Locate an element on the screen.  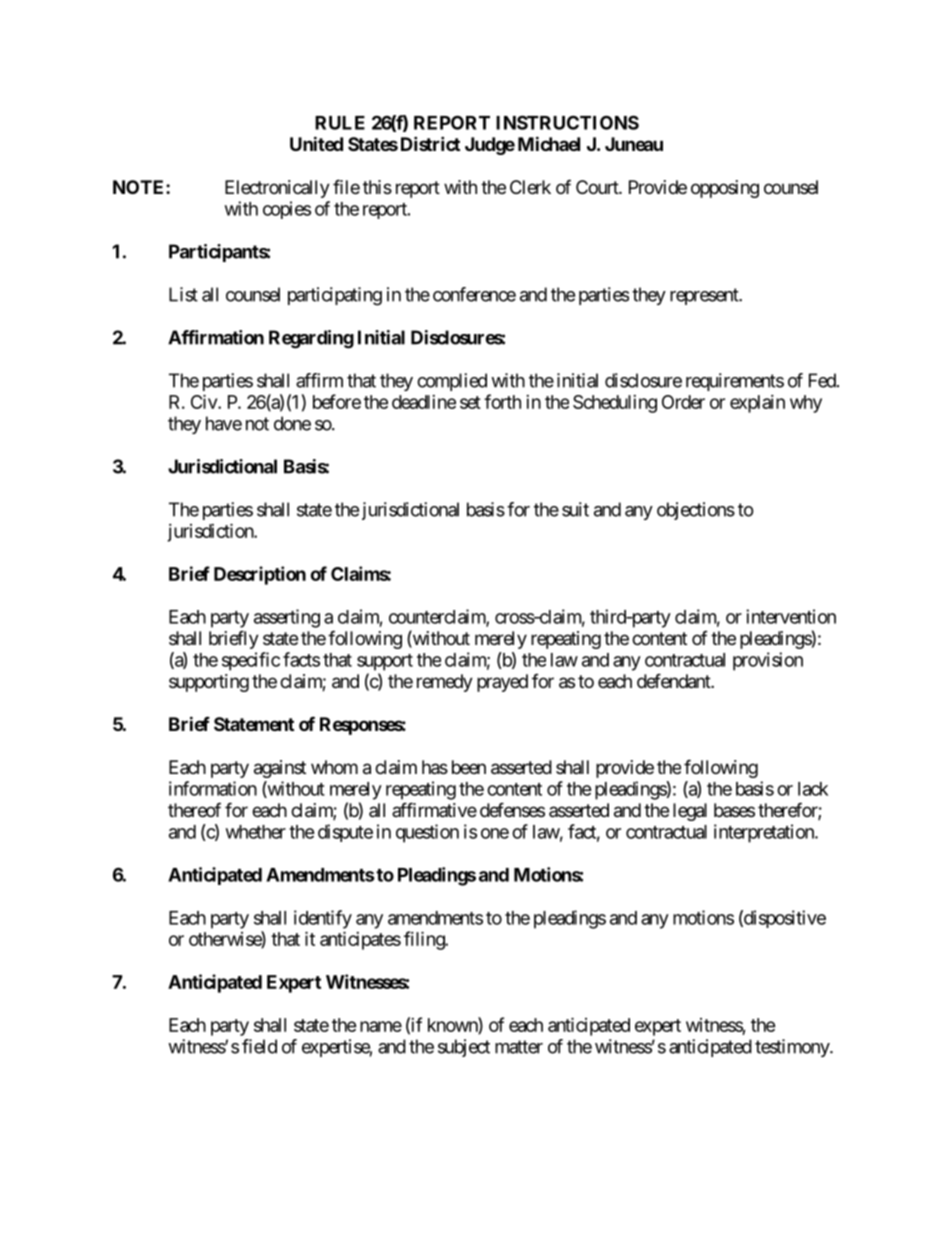
opposing is located at coordinates (725, 189).
